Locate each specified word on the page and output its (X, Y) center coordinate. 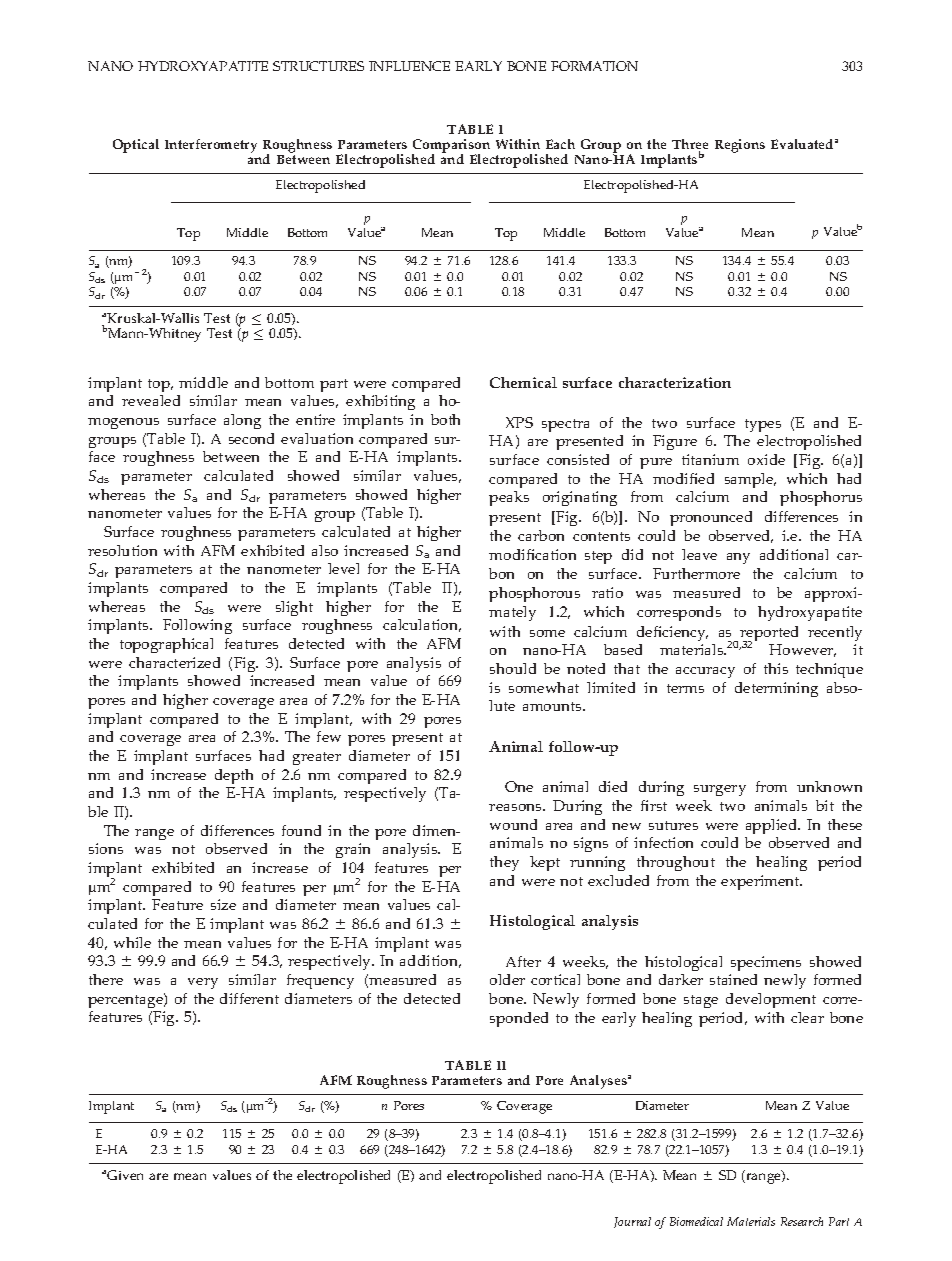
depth (234, 776)
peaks (509, 498)
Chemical (523, 382)
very (203, 983)
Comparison (451, 147)
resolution (122, 550)
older (507, 979)
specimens (766, 963)
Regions (740, 146)
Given (125, 1175)
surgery (720, 790)
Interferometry (211, 146)
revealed (151, 400)
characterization (675, 382)
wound (513, 824)
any (738, 558)
